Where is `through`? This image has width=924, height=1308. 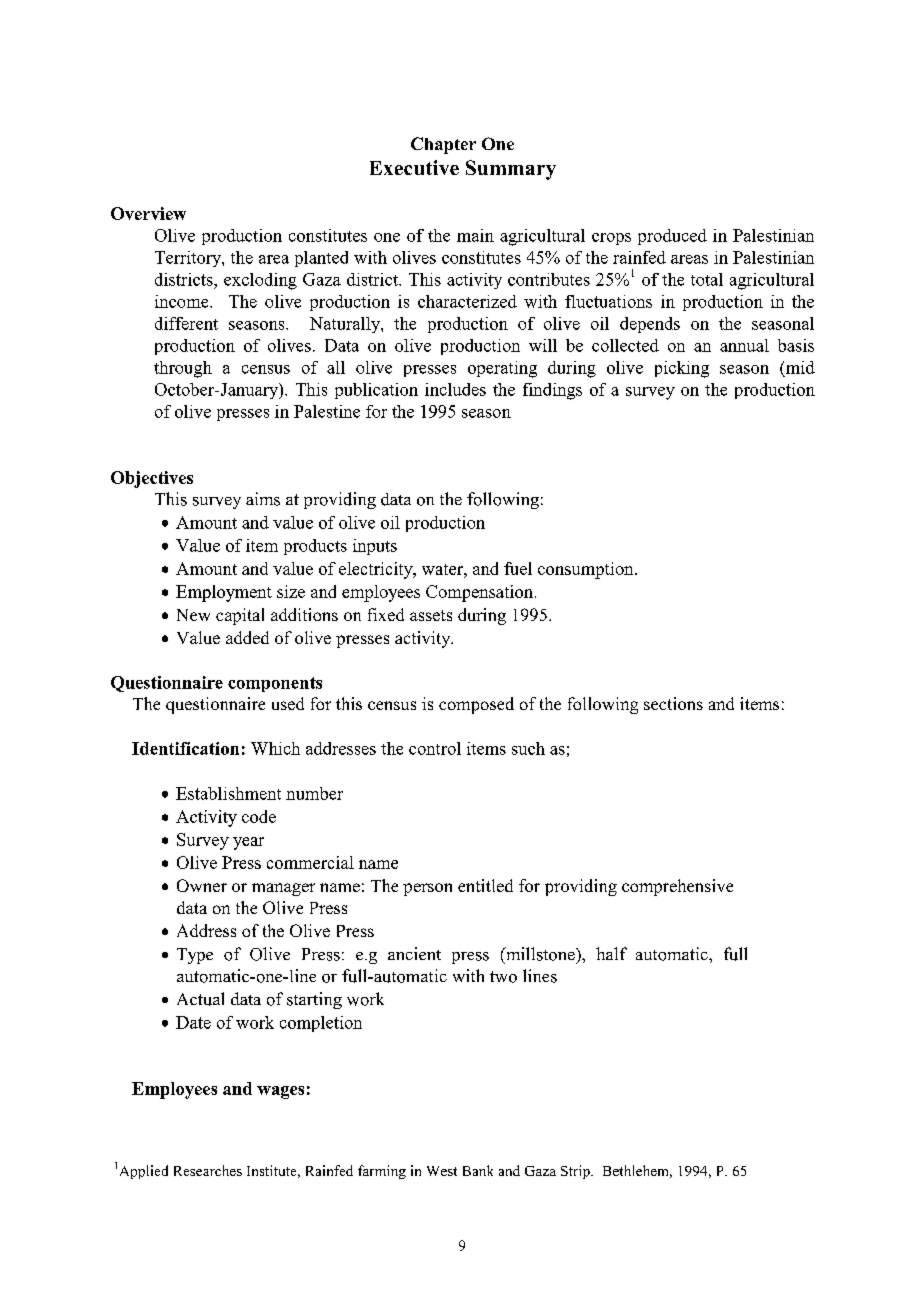
through is located at coordinates (183, 369).
